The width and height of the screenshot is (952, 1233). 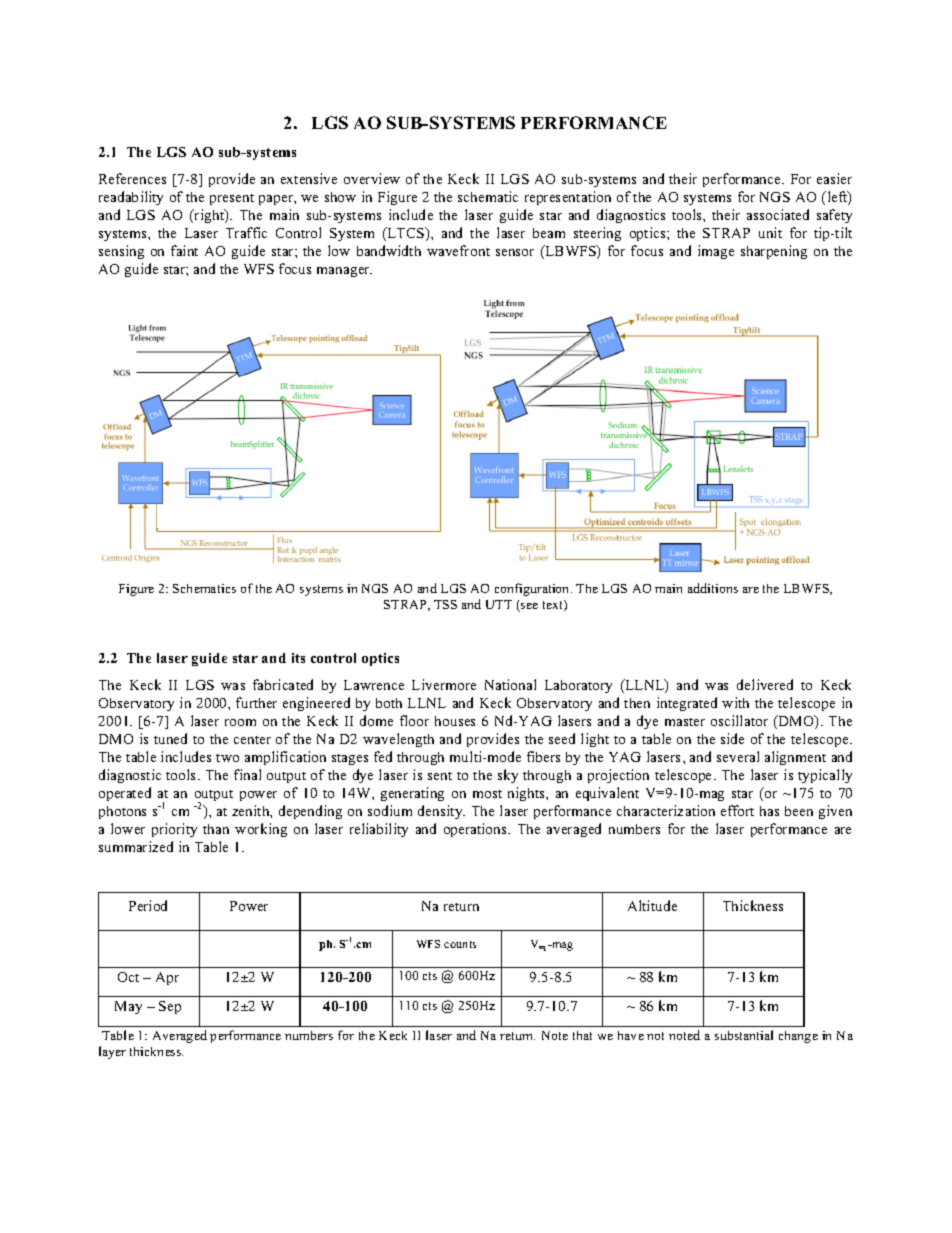 I want to click on two, so click(x=227, y=758).
